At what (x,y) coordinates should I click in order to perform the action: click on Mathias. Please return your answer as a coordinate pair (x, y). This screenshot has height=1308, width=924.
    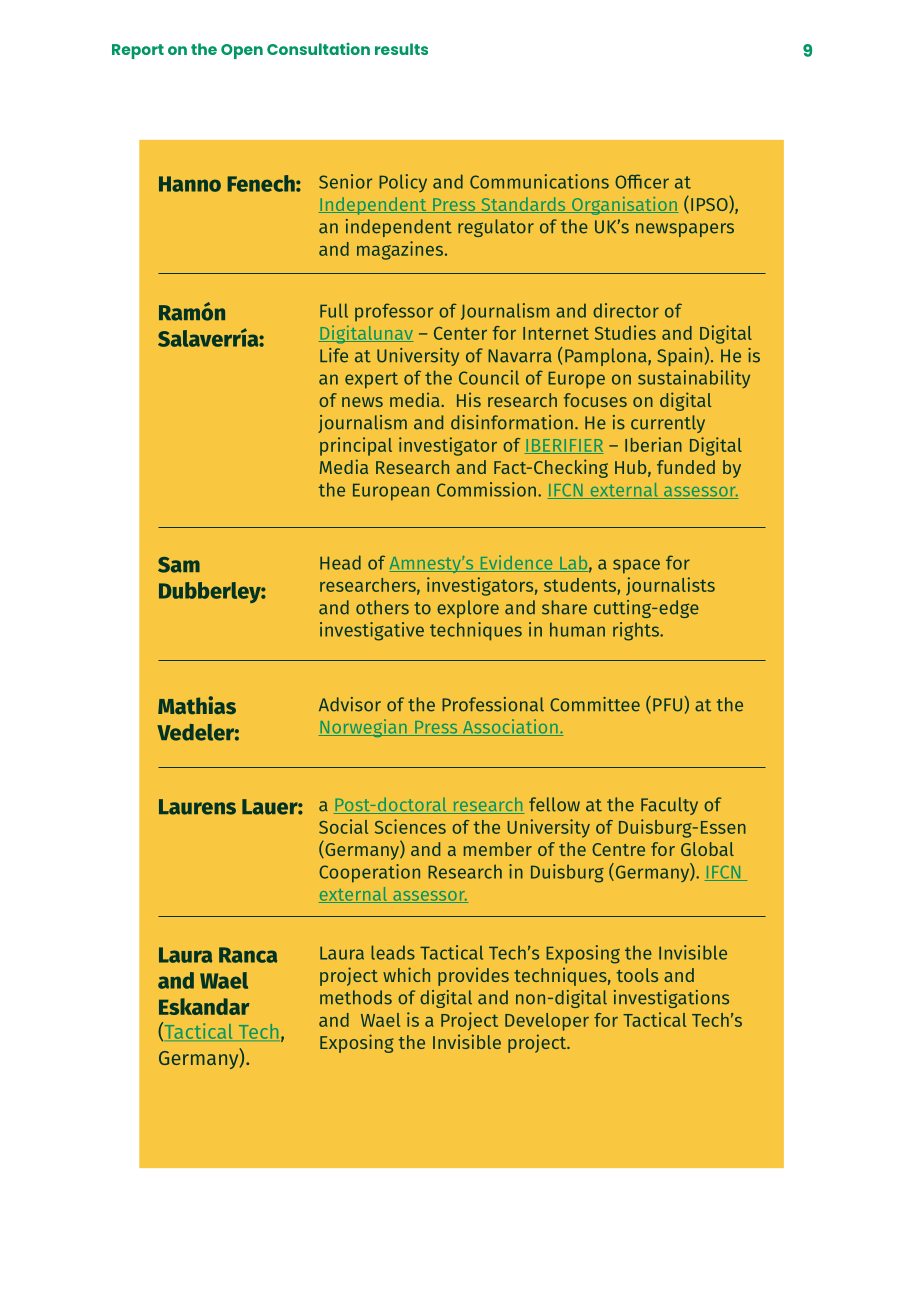
    Looking at the image, I should click on (197, 705).
